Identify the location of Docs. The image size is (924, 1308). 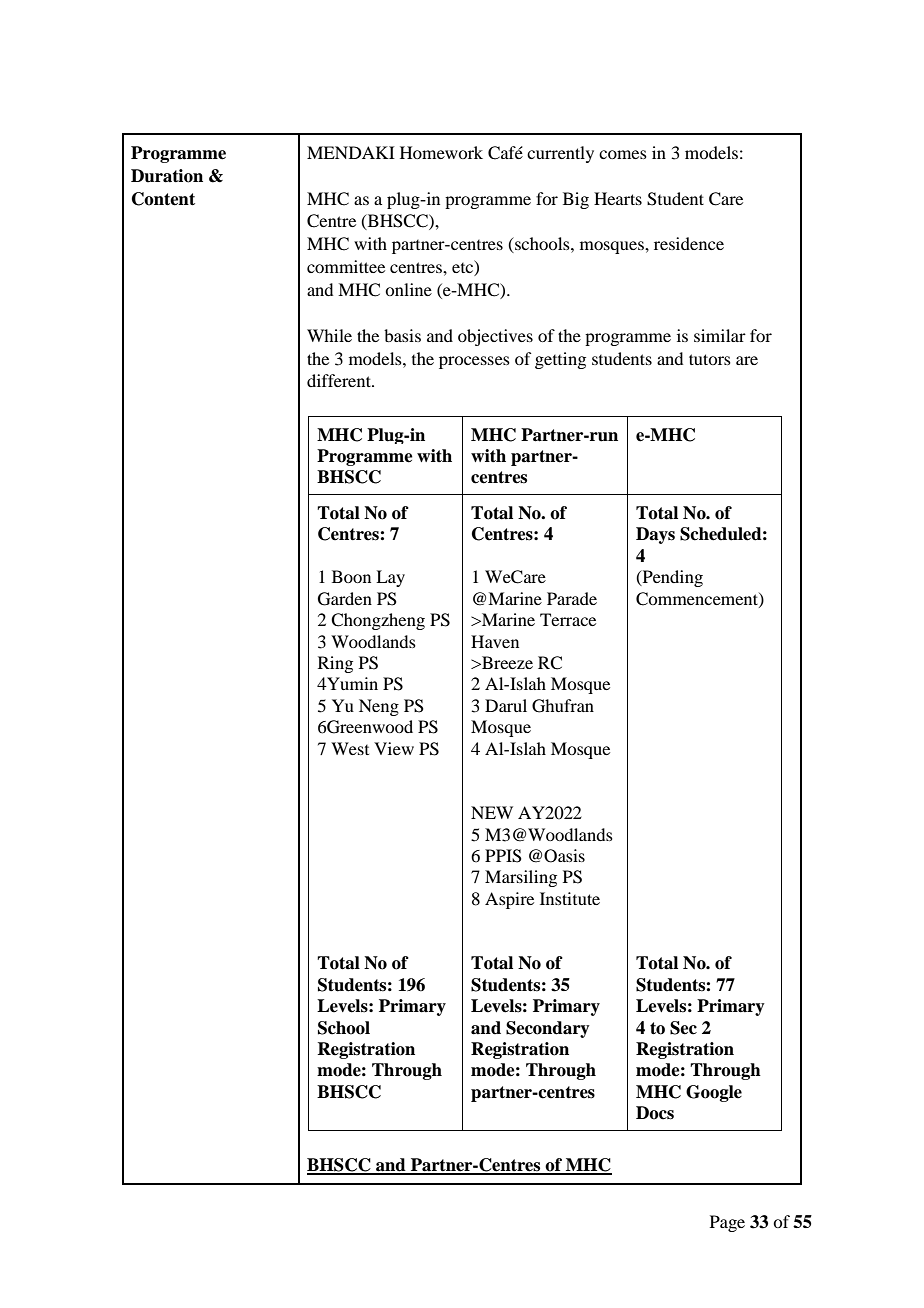
(655, 1113).
